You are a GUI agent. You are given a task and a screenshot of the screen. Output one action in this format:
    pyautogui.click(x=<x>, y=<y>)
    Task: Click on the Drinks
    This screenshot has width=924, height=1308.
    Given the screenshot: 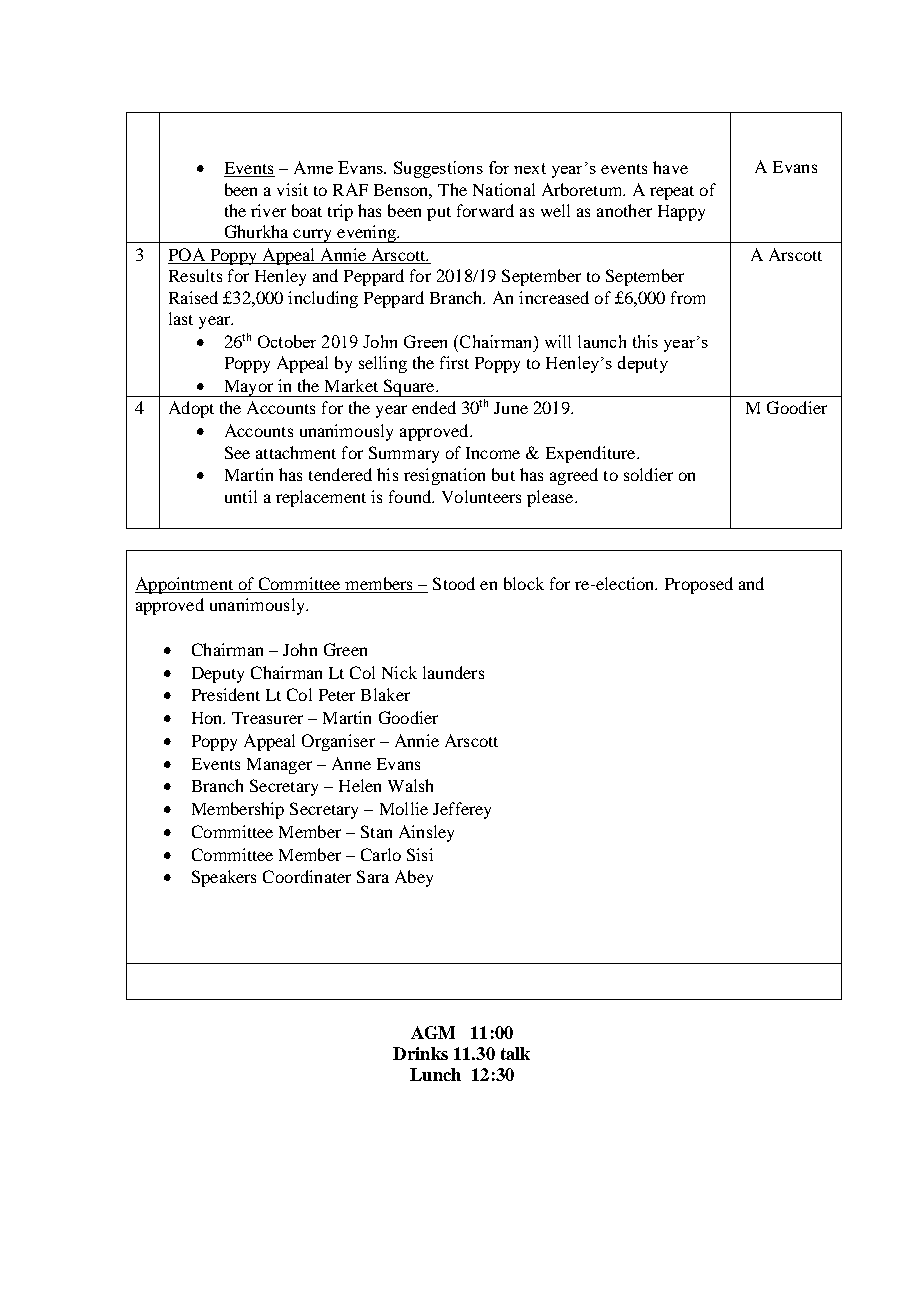 What is the action you would take?
    pyautogui.click(x=420, y=1053)
